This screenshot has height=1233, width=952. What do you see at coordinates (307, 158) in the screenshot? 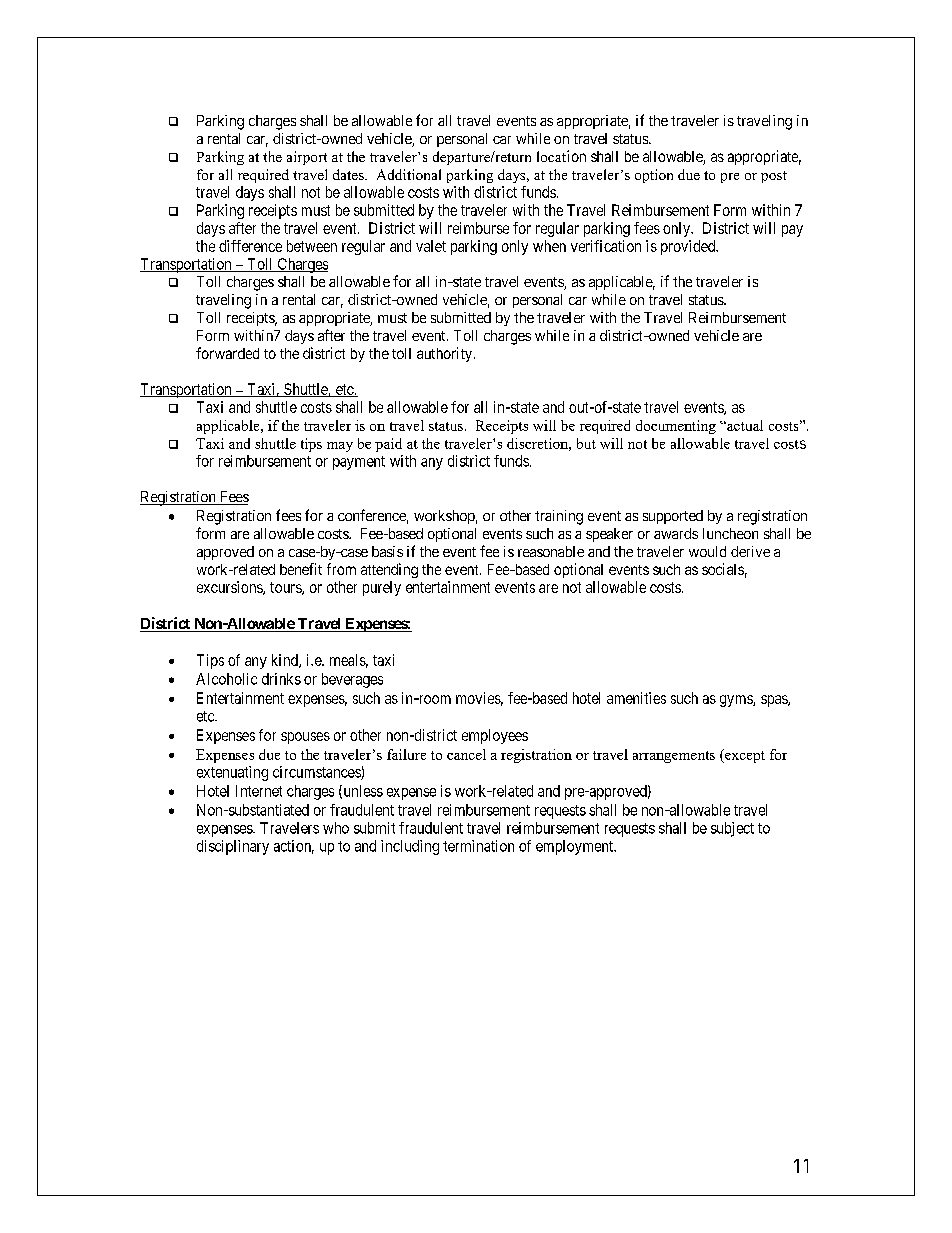
I see `airport` at bounding box center [307, 158].
